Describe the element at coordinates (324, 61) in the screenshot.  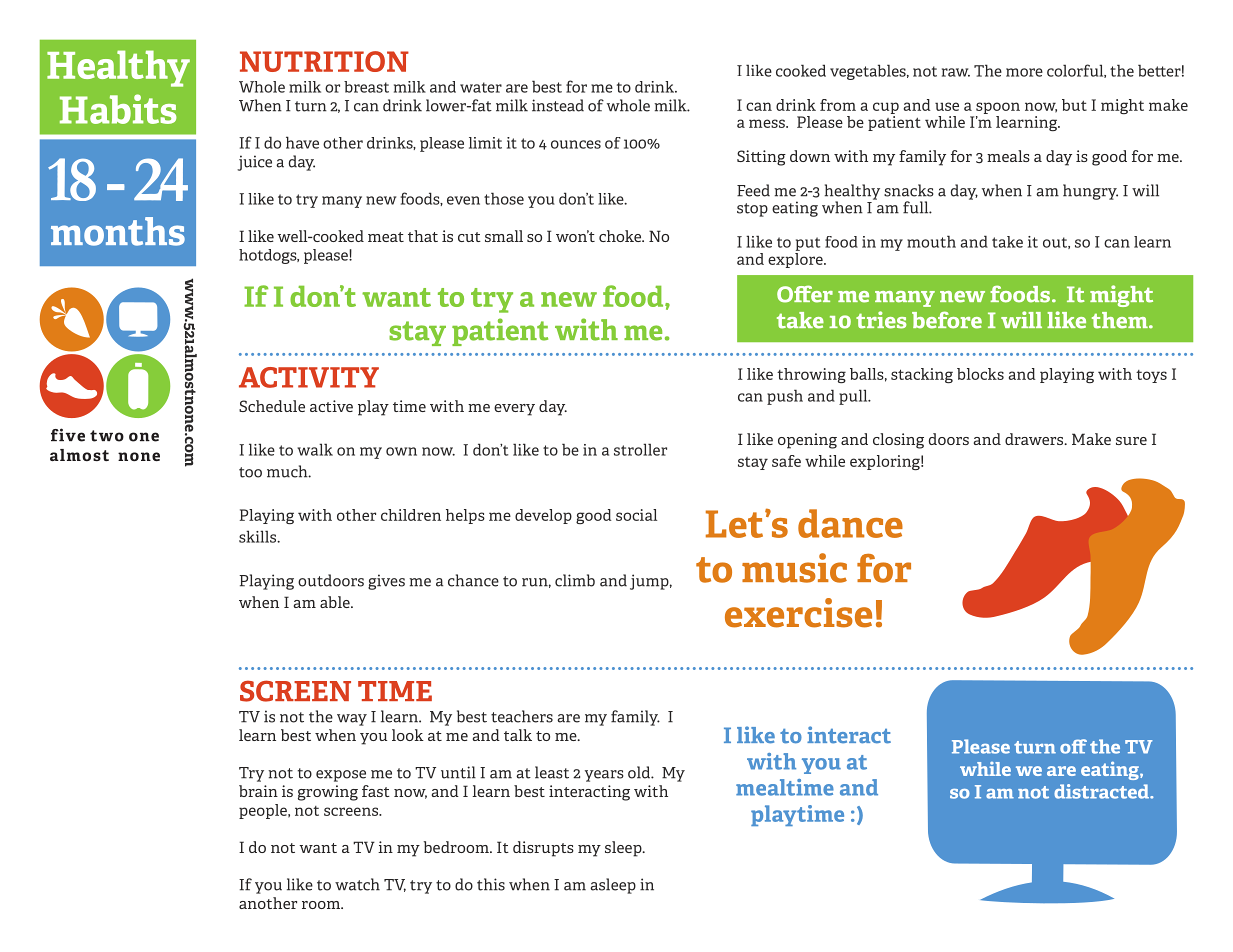
I see `NUTRITION` at that location.
